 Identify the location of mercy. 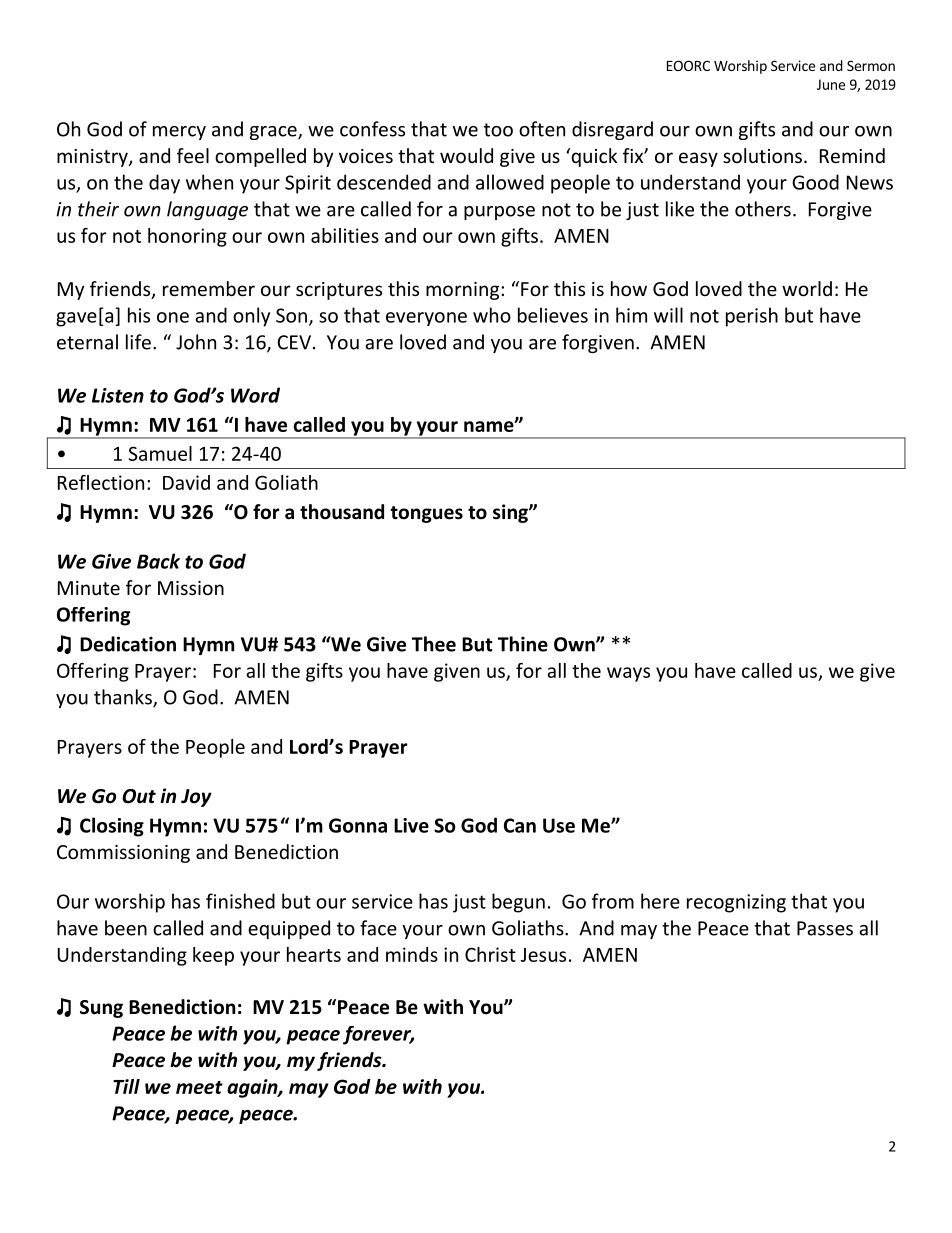
(179, 133).
